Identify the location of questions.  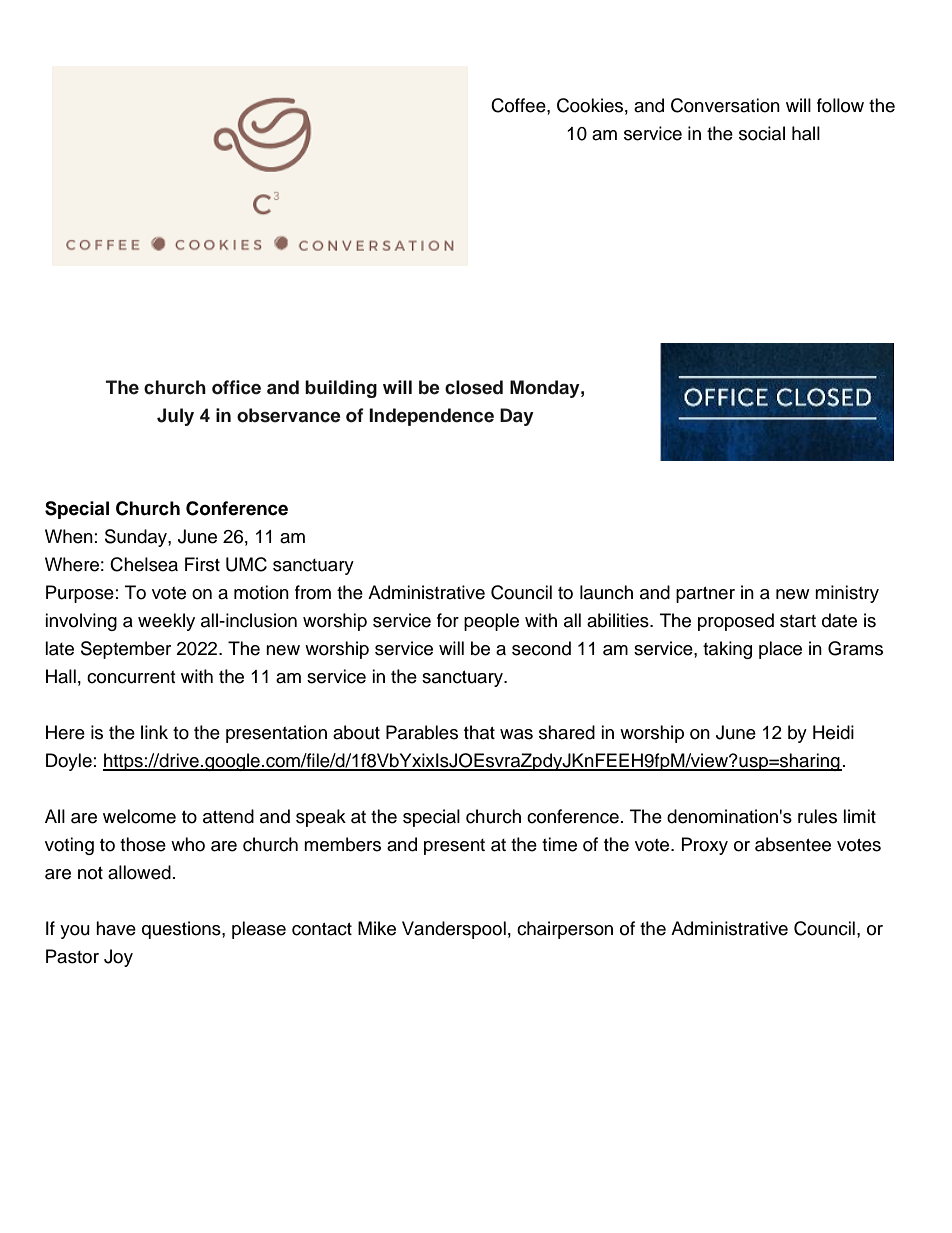
(182, 930).
